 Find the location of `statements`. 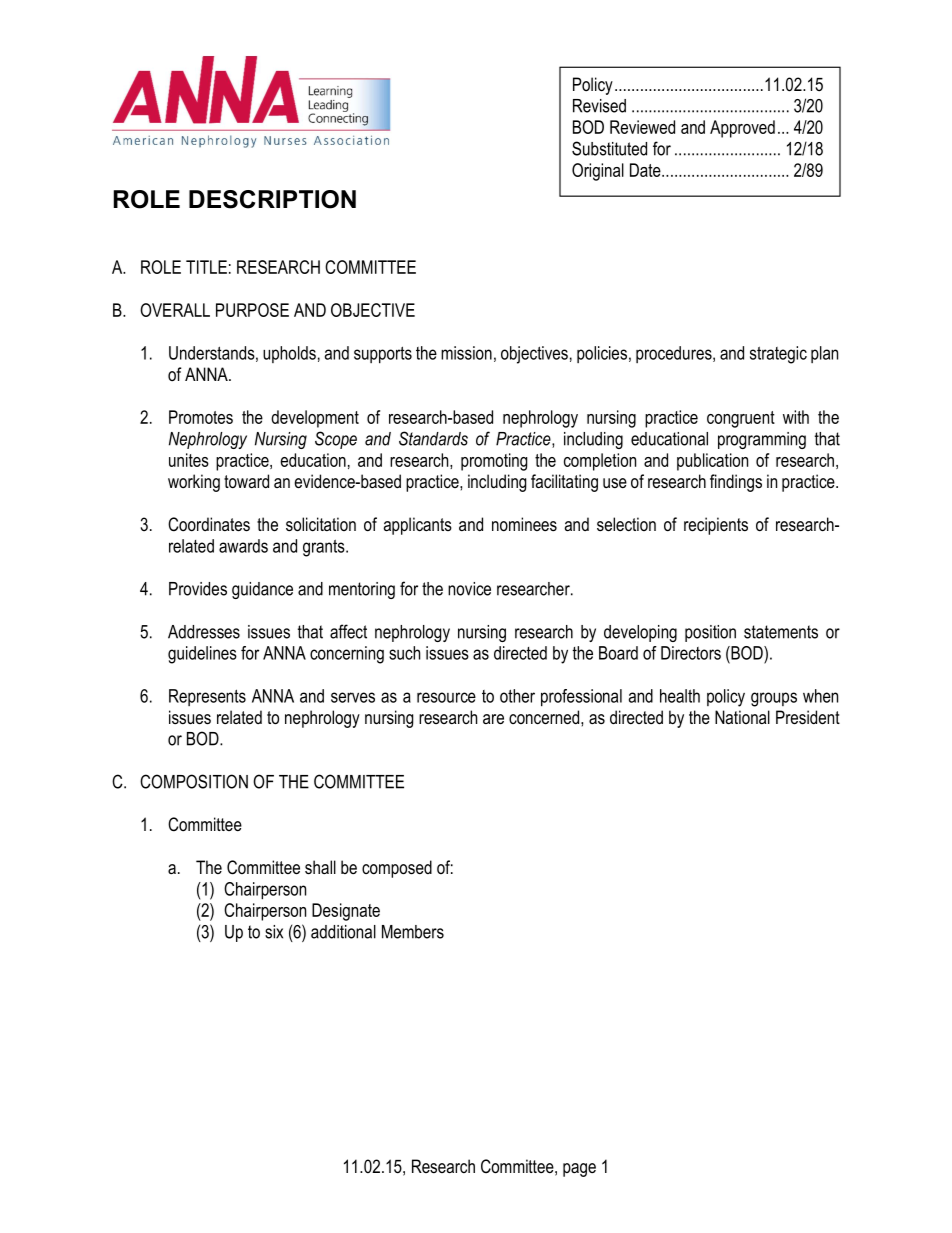

statements is located at coordinates (781, 632).
